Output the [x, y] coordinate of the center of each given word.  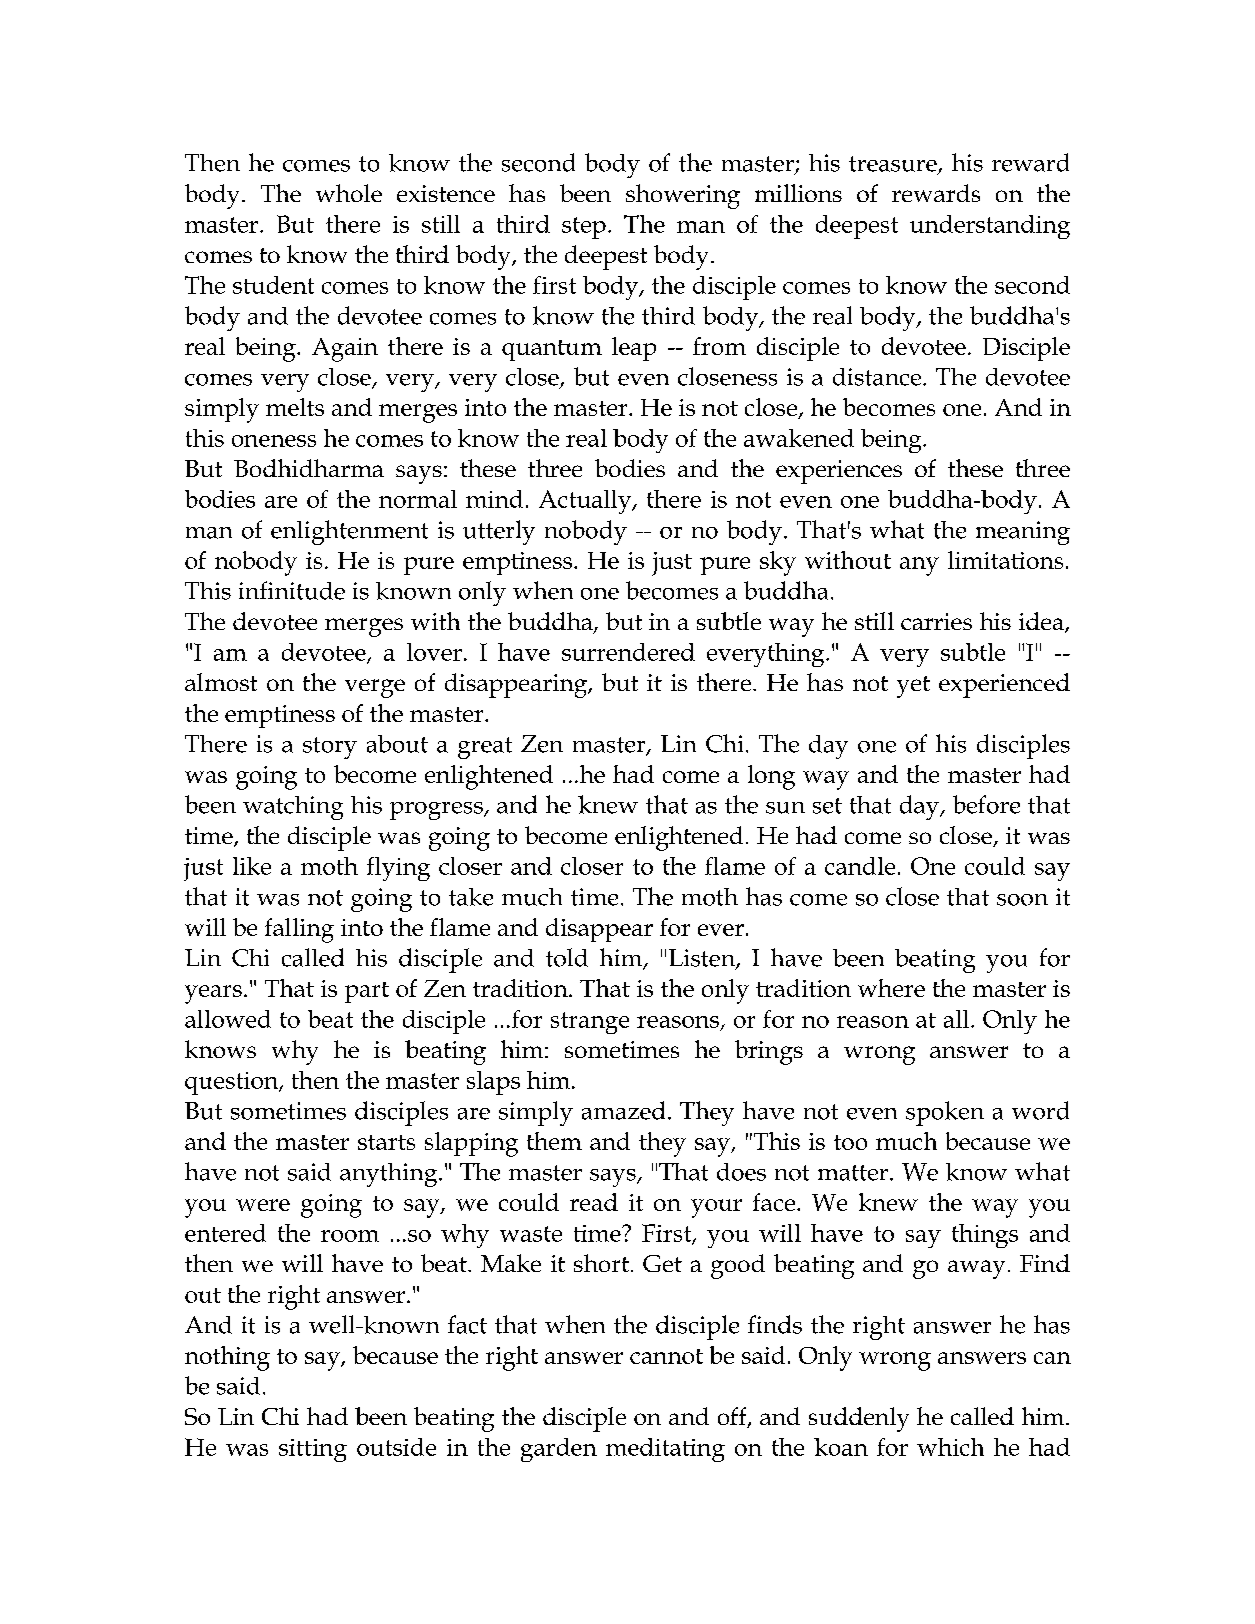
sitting [313, 1450]
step [584, 228]
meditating [665, 1450]
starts [386, 1142]
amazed [623, 1110]
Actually [586, 502]
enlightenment [349, 532]
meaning [1023, 533]
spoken [945, 1113]
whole [349, 193]
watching [293, 808]
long [771, 777]
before [986, 804]
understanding [990, 227]
